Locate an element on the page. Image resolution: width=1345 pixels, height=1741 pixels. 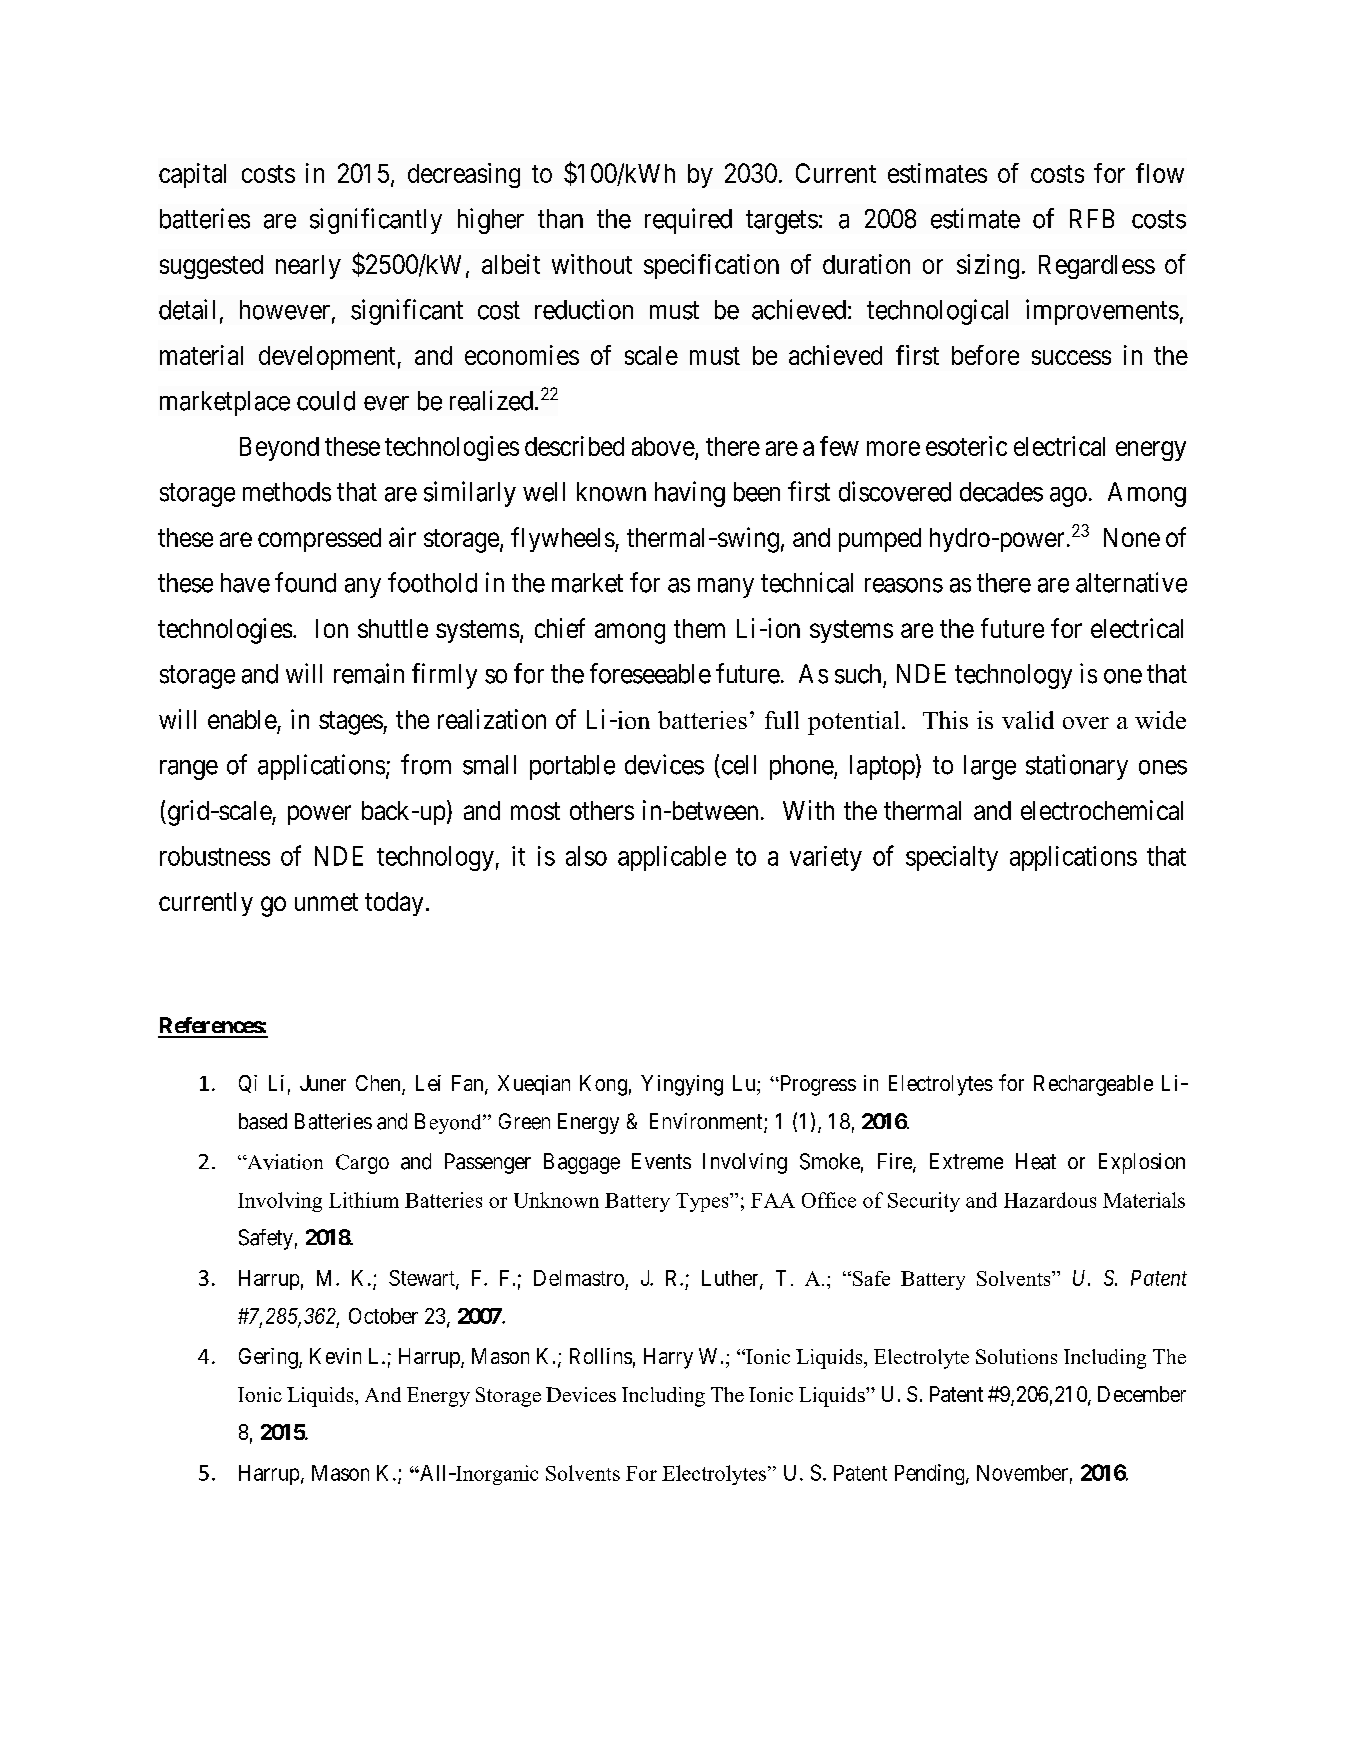
Regardless is located at coordinates (1097, 267).
